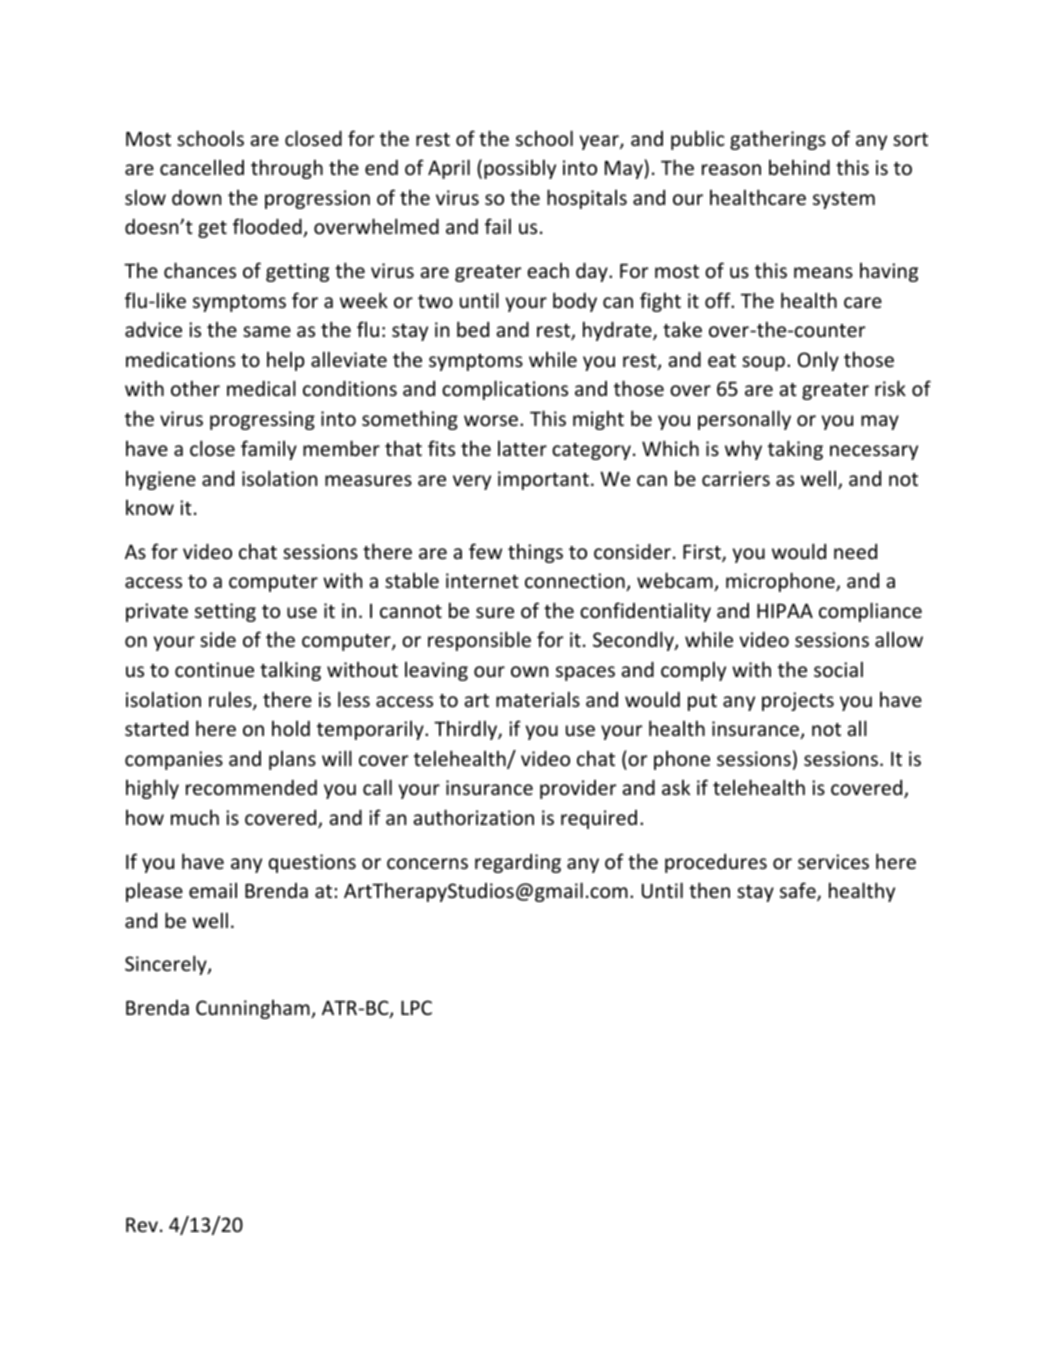 This screenshot has width=1059, height=1370. Describe the element at coordinates (213, 890) in the screenshot. I see `email` at that location.
